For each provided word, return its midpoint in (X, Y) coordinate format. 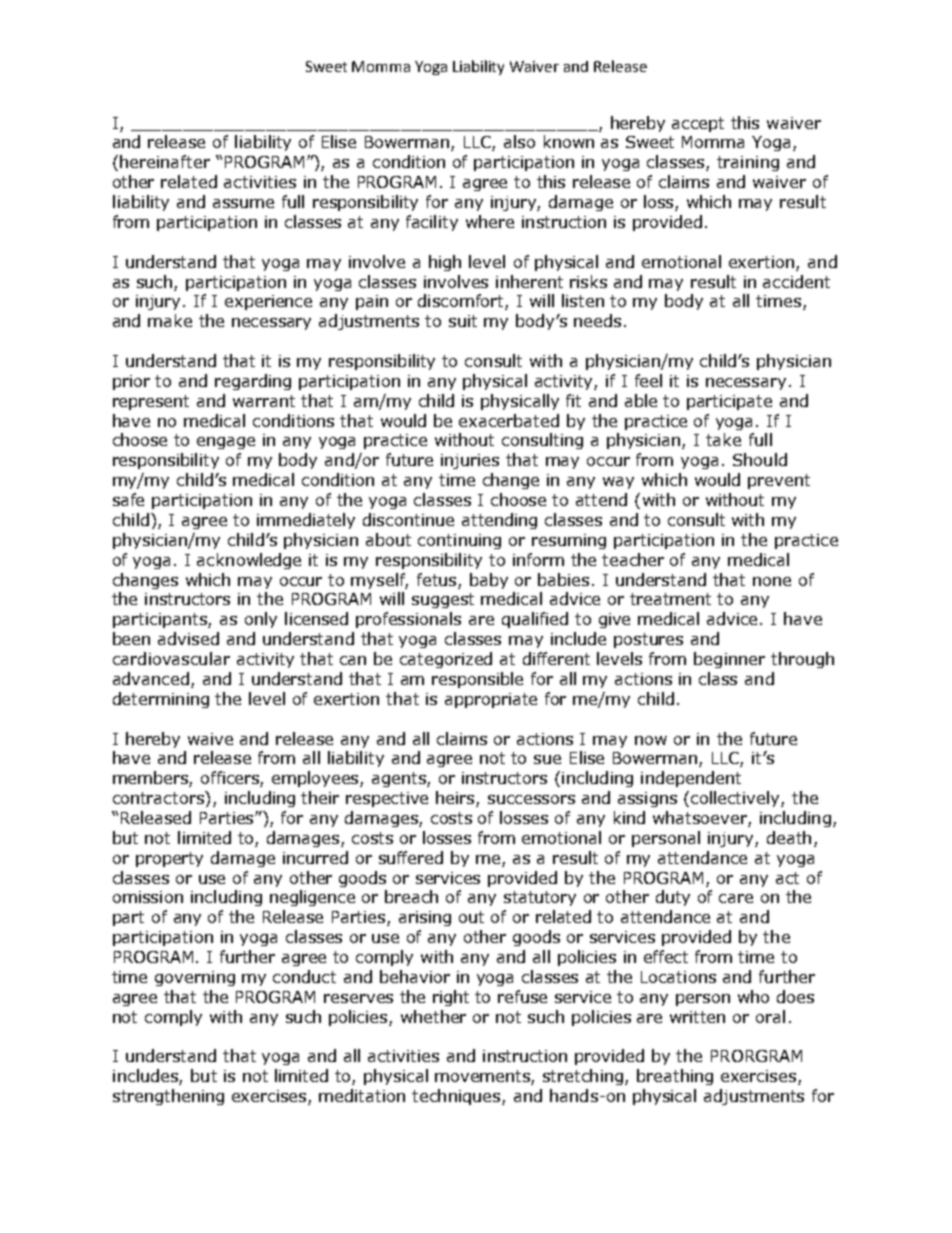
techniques (457, 1097)
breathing (675, 1077)
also (519, 141)
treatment (670, 599)
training (748, 163)
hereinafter (165, 161)
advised (188, 638)
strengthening (168, 1097)
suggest (443, 600)
